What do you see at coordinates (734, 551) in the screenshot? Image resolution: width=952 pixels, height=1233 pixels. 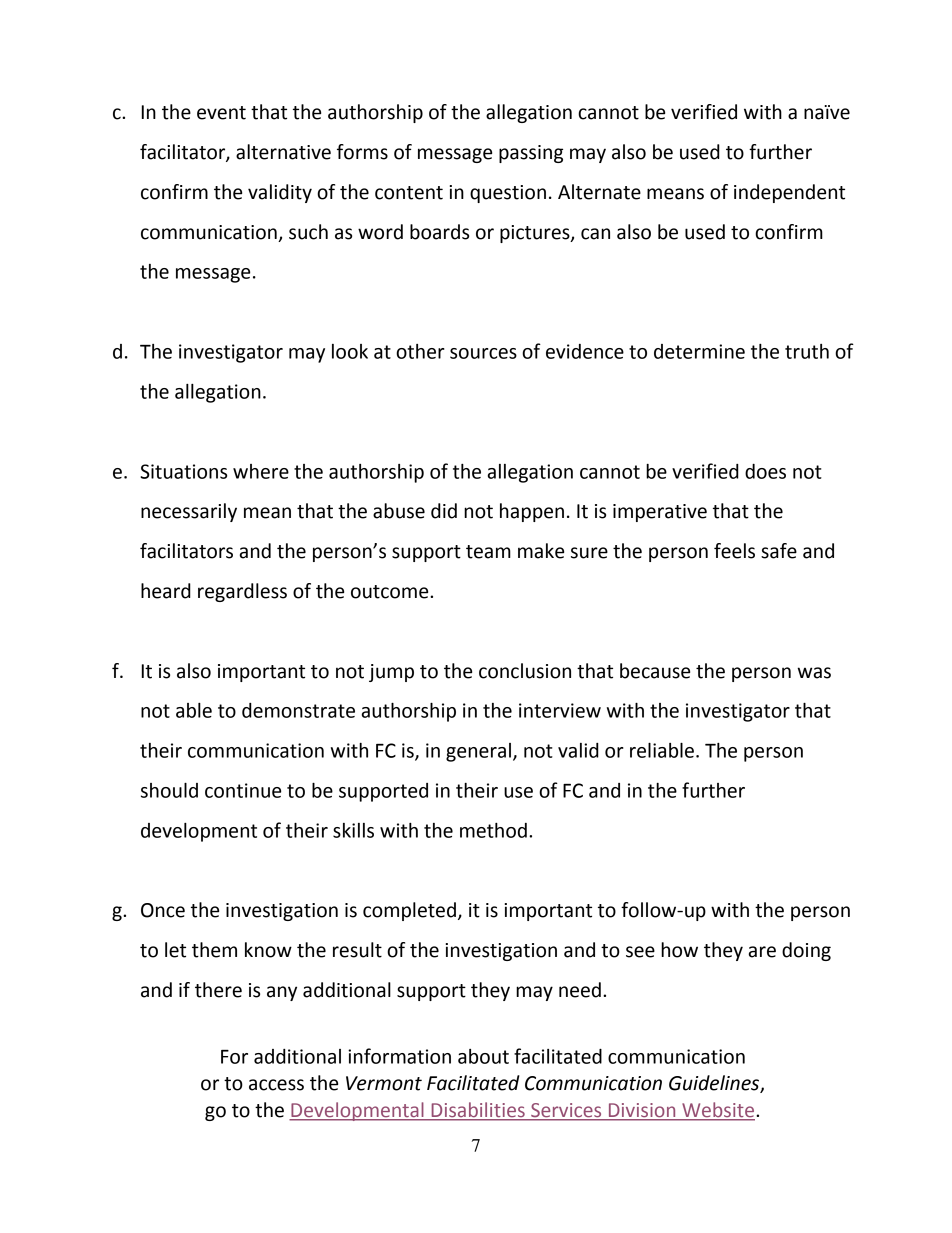 I see `feels` at bounding box center [734, 551].
